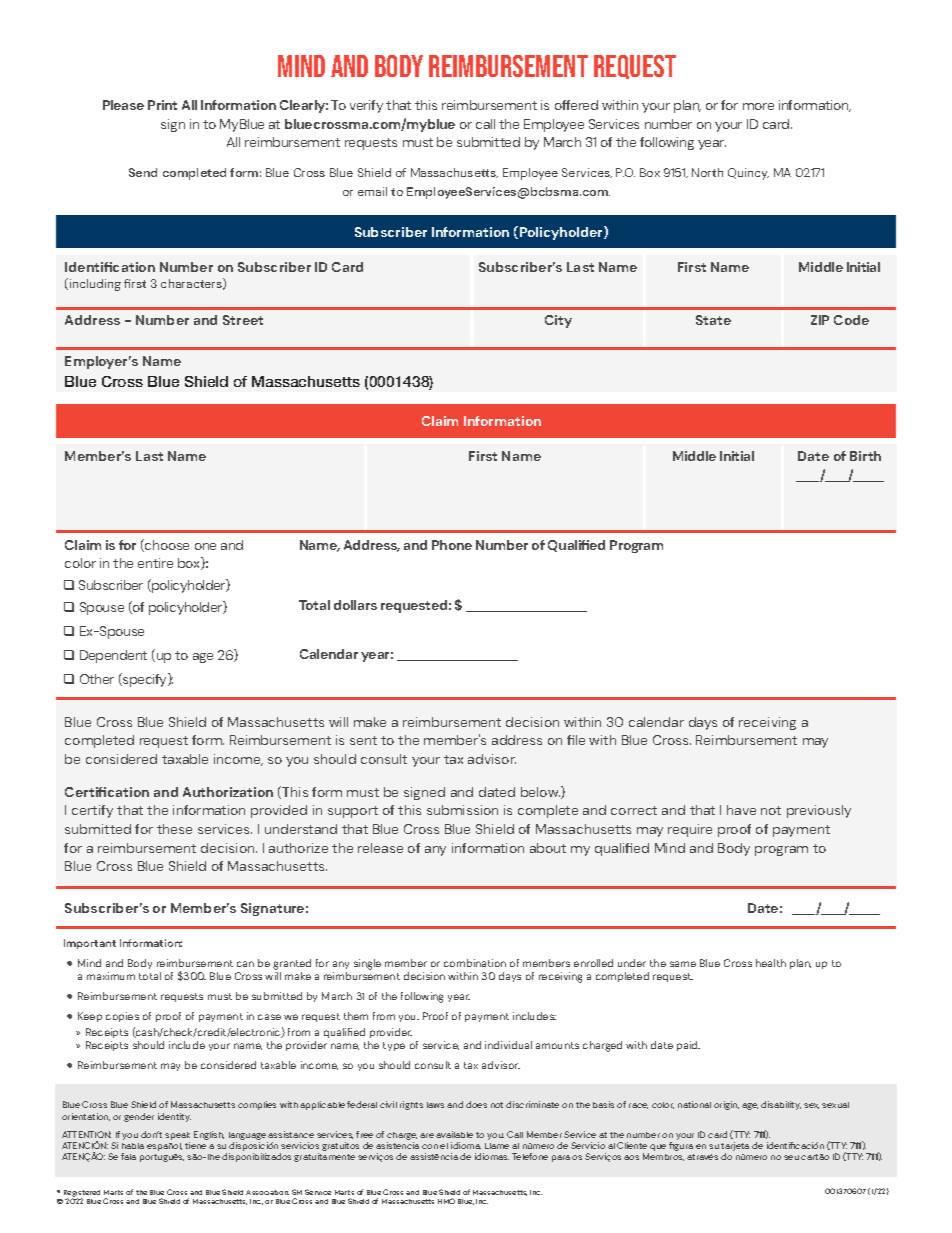  What do you see at coordinates (741, 810) in the screenshot?
I see `have` at bounding box center [741, 810].
